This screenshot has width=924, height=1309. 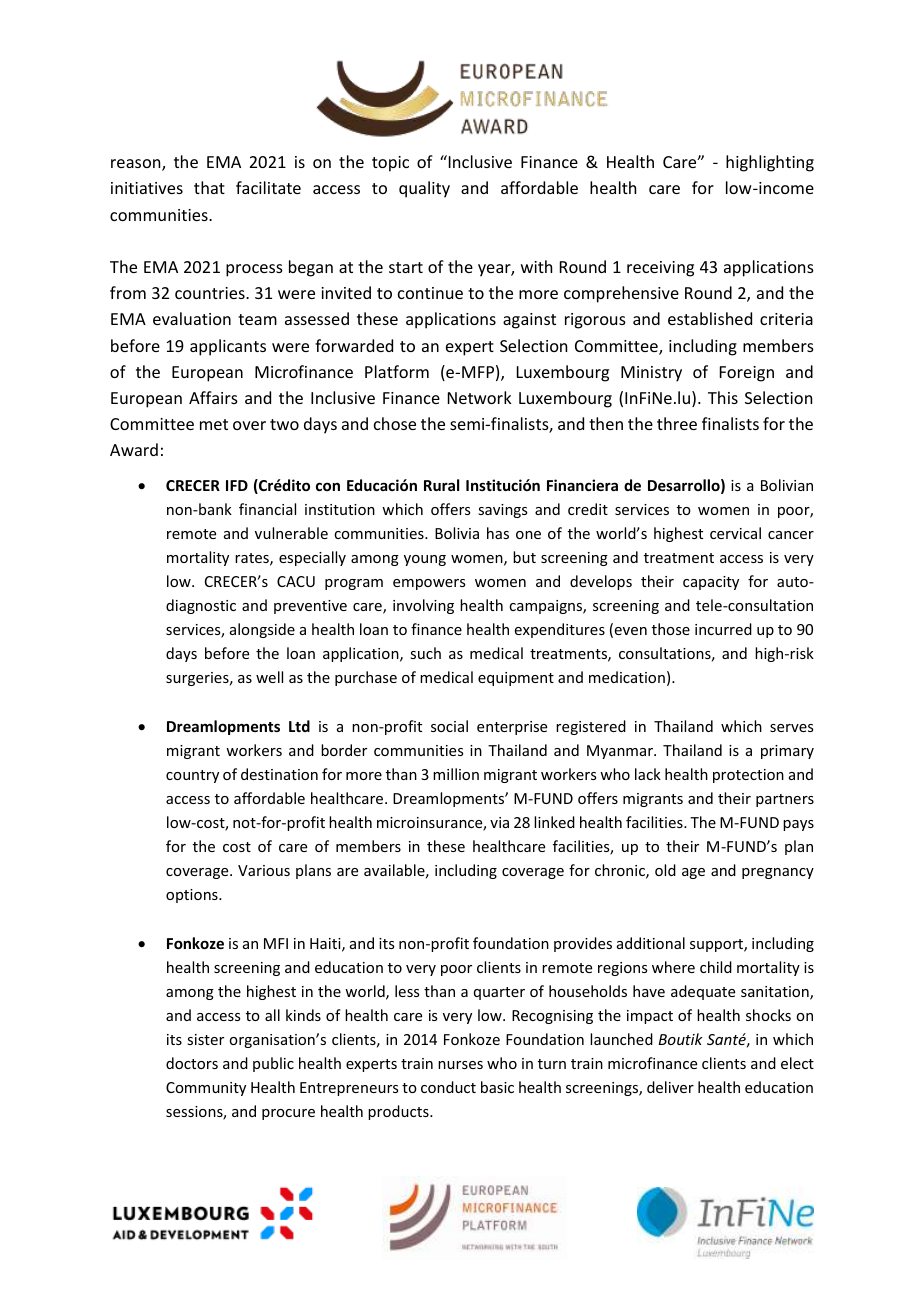 What do you see at coordinates (424, 189) in the screenshot?
I see `quality` at bounding box center [424, 189].
